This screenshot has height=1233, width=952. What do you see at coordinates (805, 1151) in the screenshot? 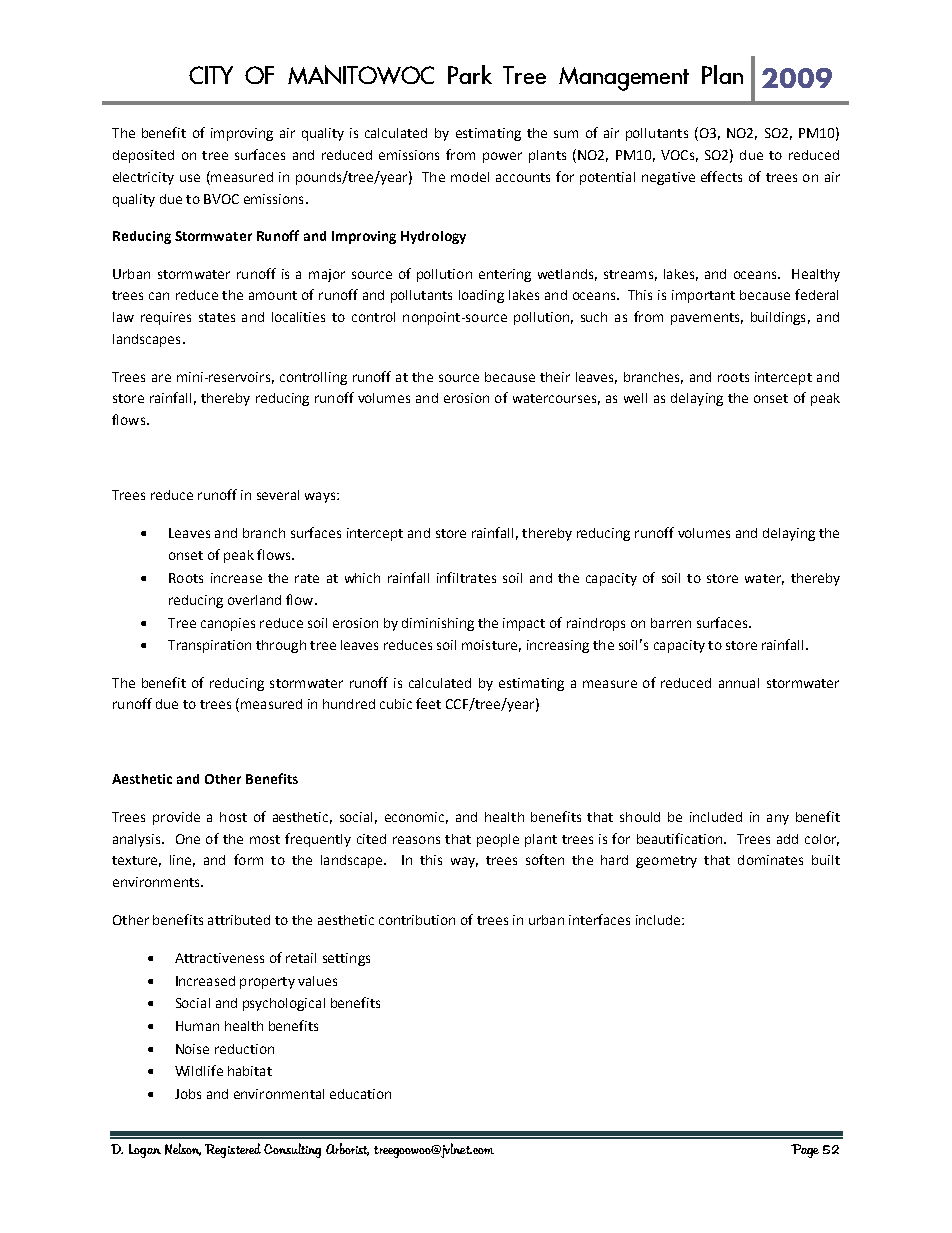
I see `Page` at bounding box center [805, 1151].
